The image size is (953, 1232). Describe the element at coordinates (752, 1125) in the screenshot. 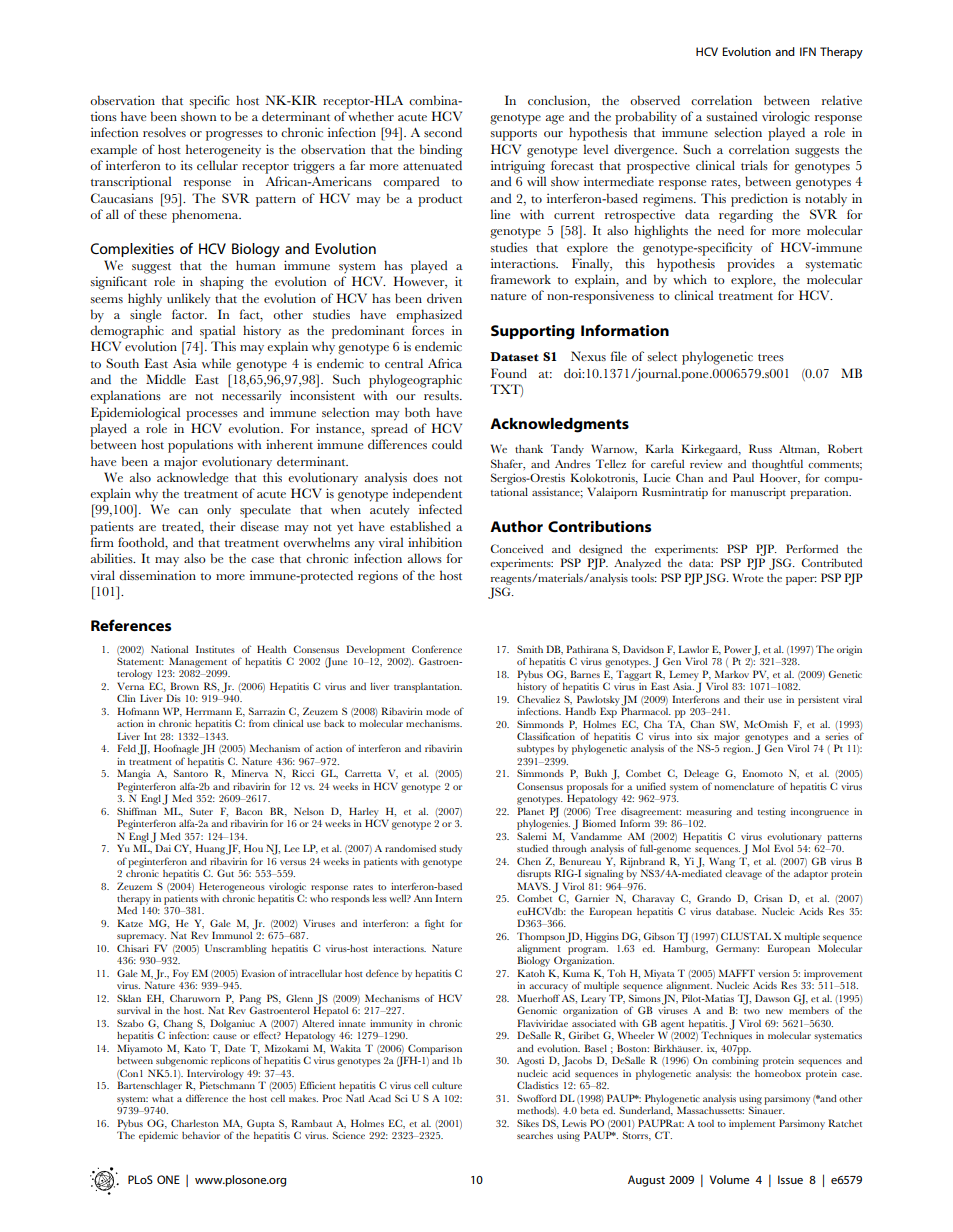

I see `implement` at that location.
